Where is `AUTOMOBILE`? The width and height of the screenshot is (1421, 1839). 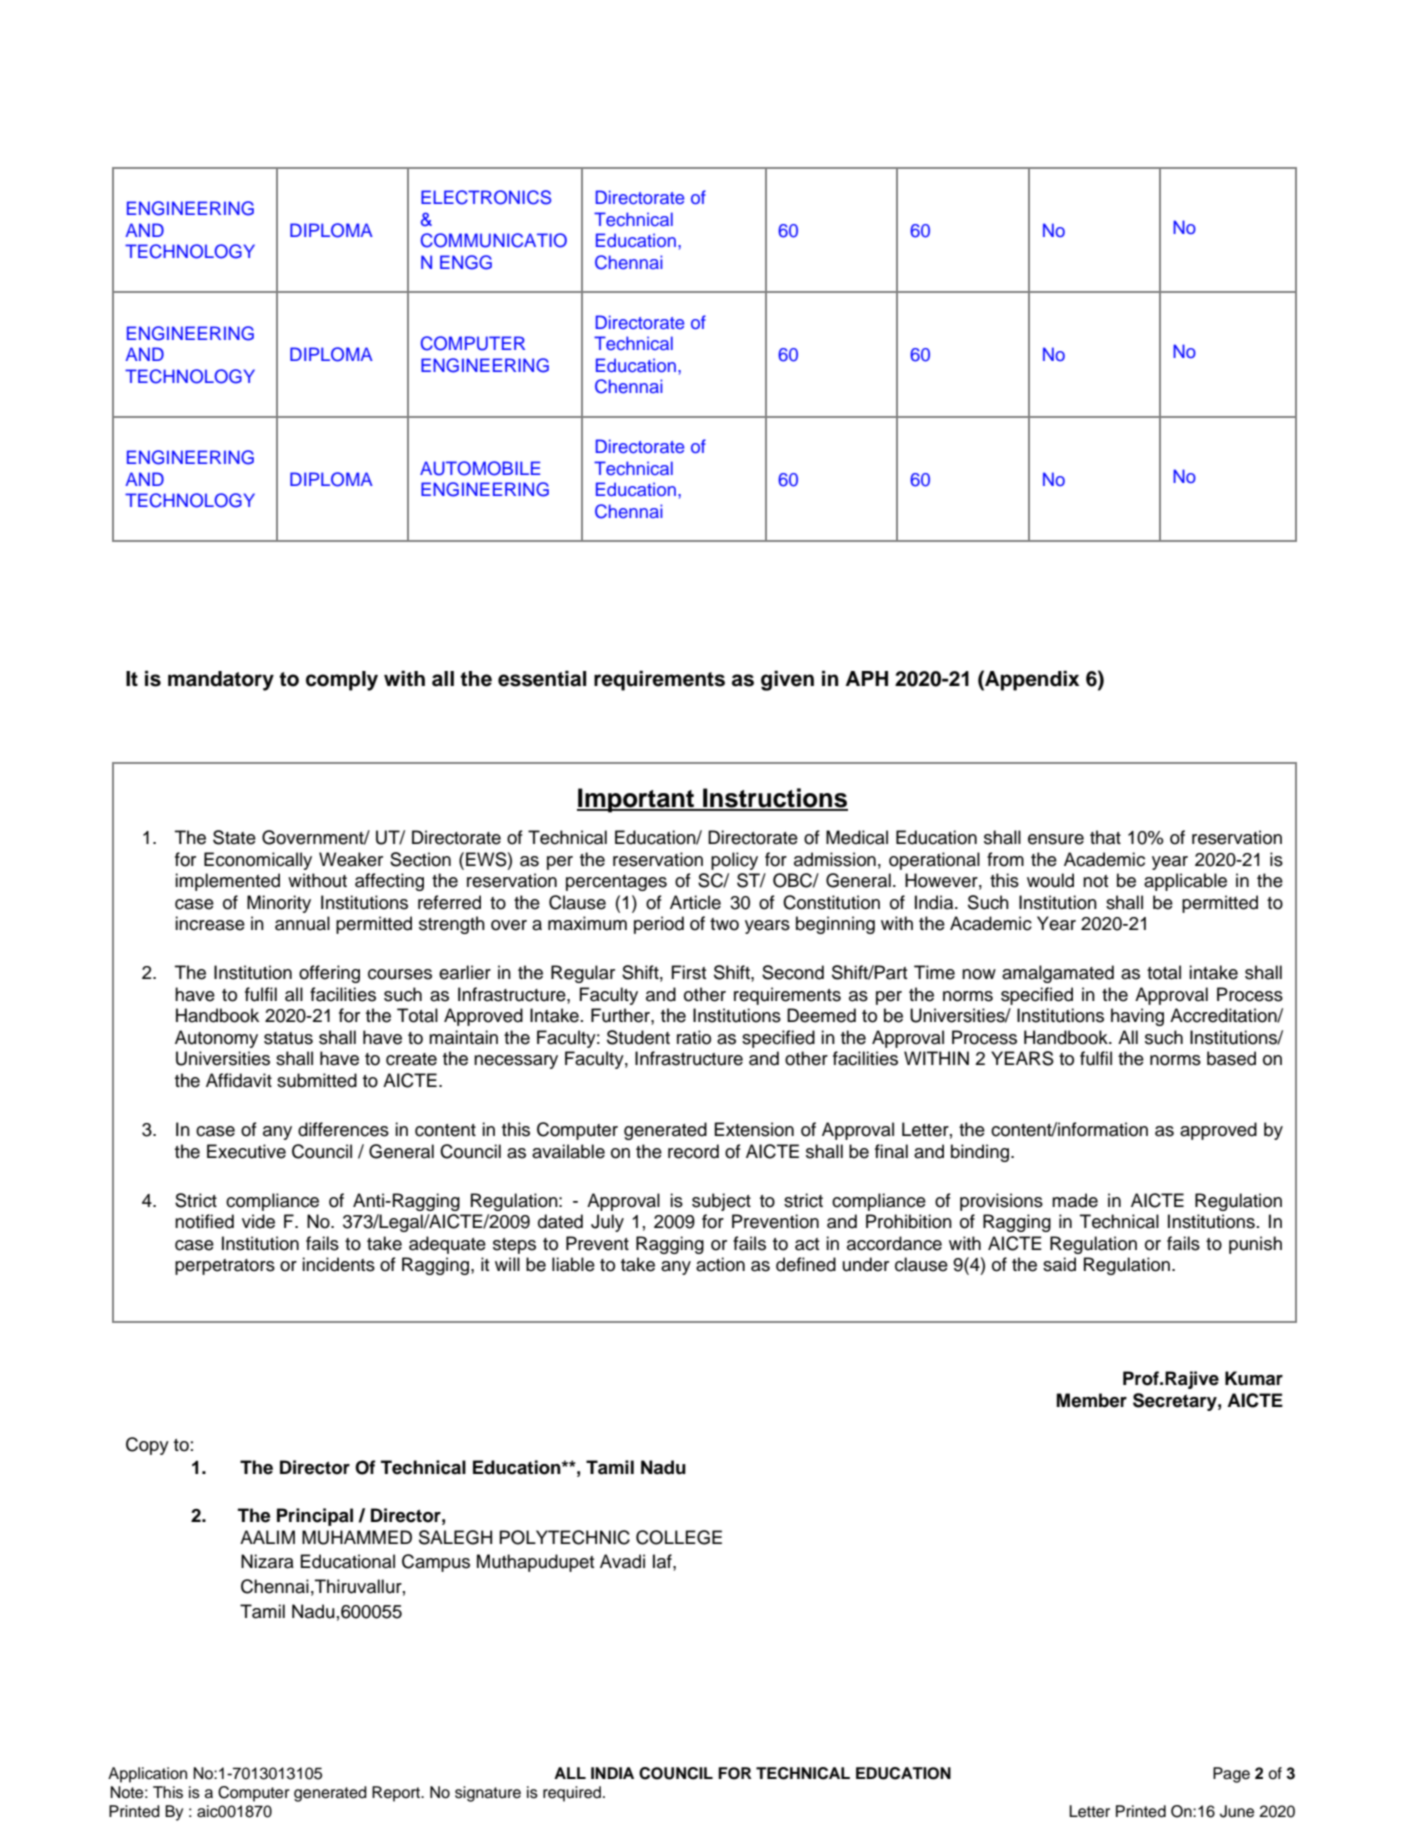
AUTOMOBILE is located at coordinates (480, 468).
